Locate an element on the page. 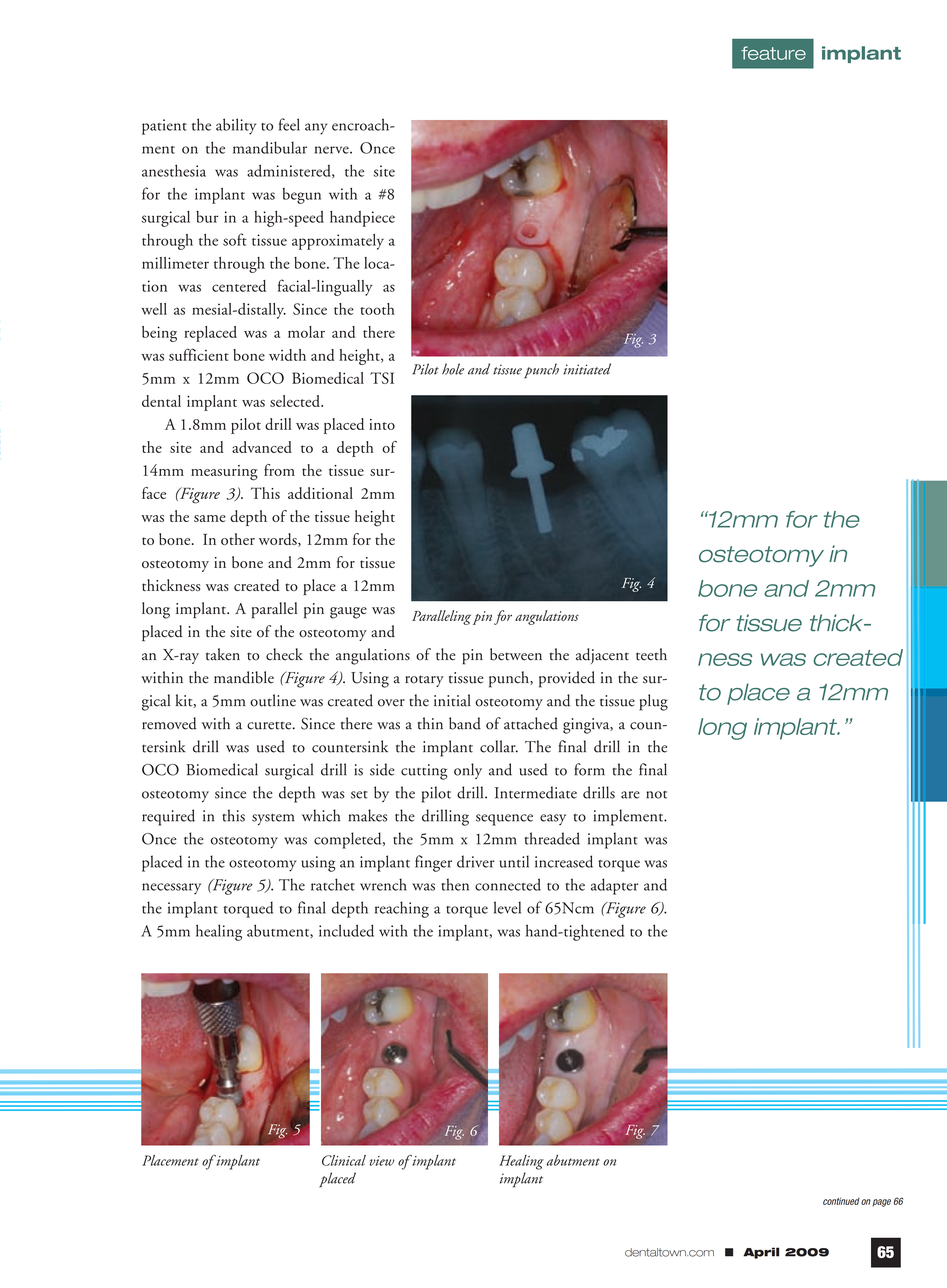 This document has width=947, height=1288. feature is located at coordinates (773, 53).
